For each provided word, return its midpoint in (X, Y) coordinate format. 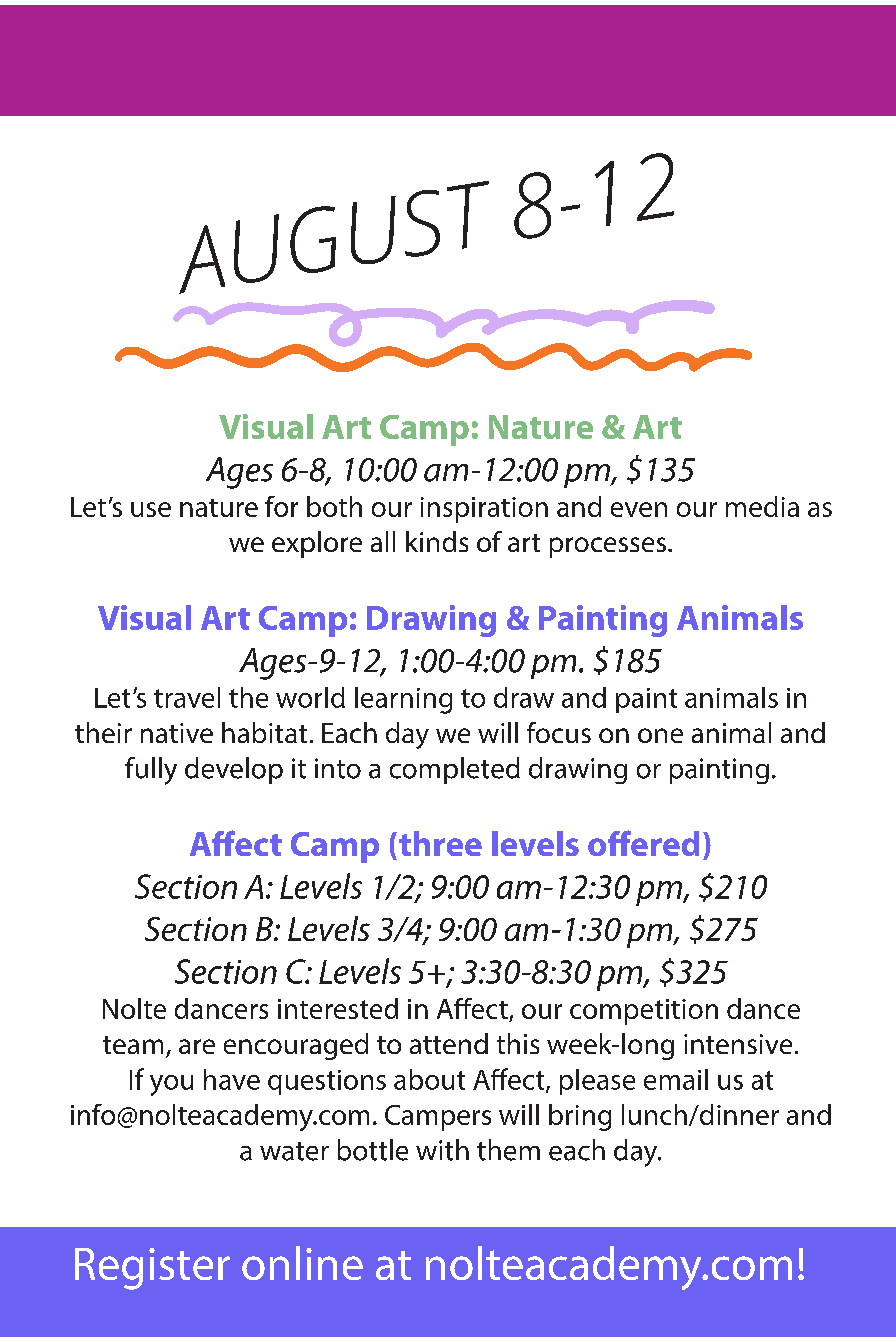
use (151, 509)
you (171, 1085)
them (508, 1150)
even (639, 509)
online (302, 1263)
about (429, 1079)
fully (151, 771)
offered (643, 843)
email (676, 1079)
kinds (437, 541)
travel (187, 697)
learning (403, 700)
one (660, 735)
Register (152, 1269)
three (440, 843)
